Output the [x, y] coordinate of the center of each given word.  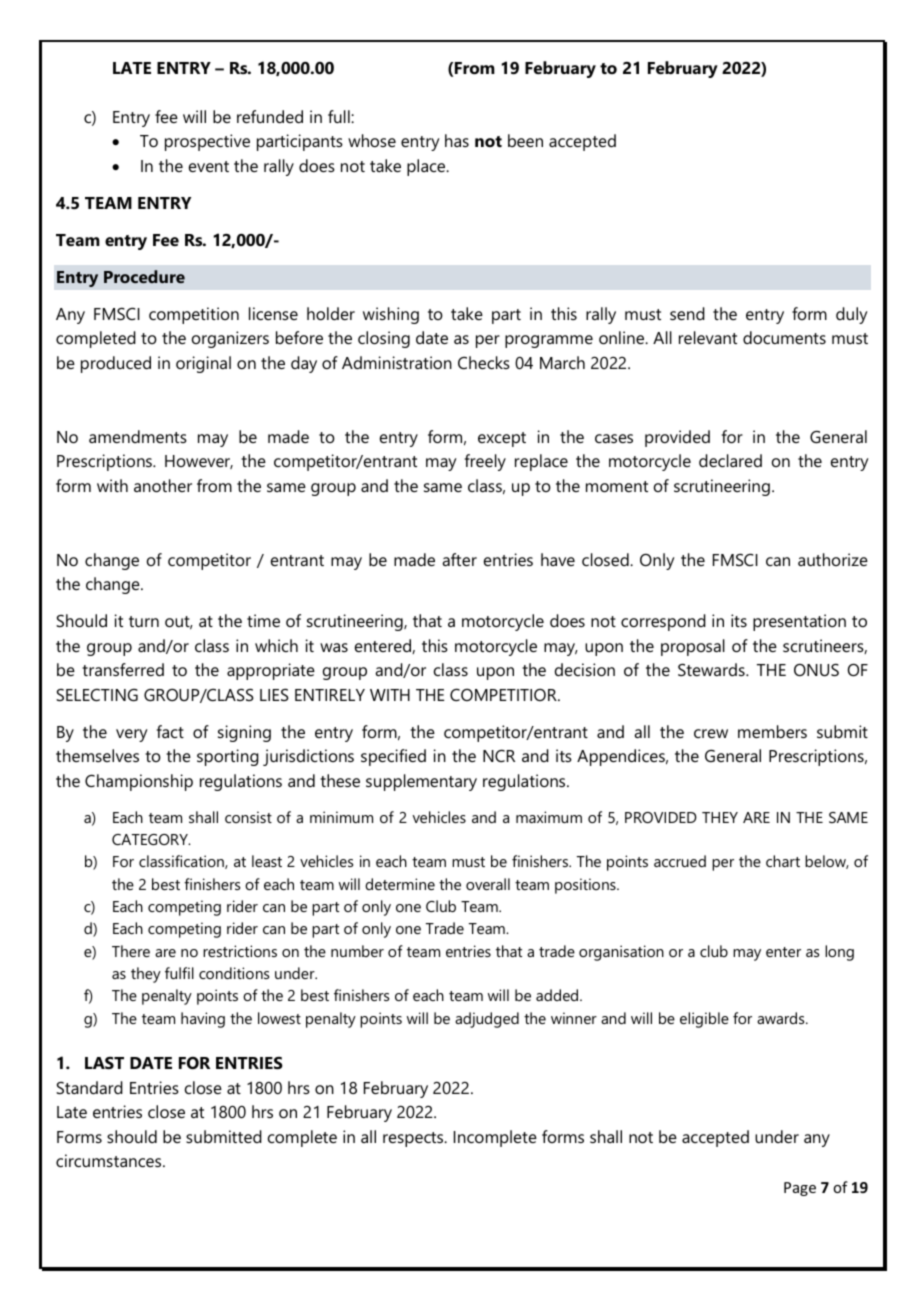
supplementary [421, 782]
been [525, 140]
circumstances [110, 1160]
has [457, 140]
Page [800, 1189]
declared [730, 460]
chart [783, 861]
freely [485, 462]
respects [414, 1139]
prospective [207, 142]
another [163, 485]
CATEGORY [151, 839]
